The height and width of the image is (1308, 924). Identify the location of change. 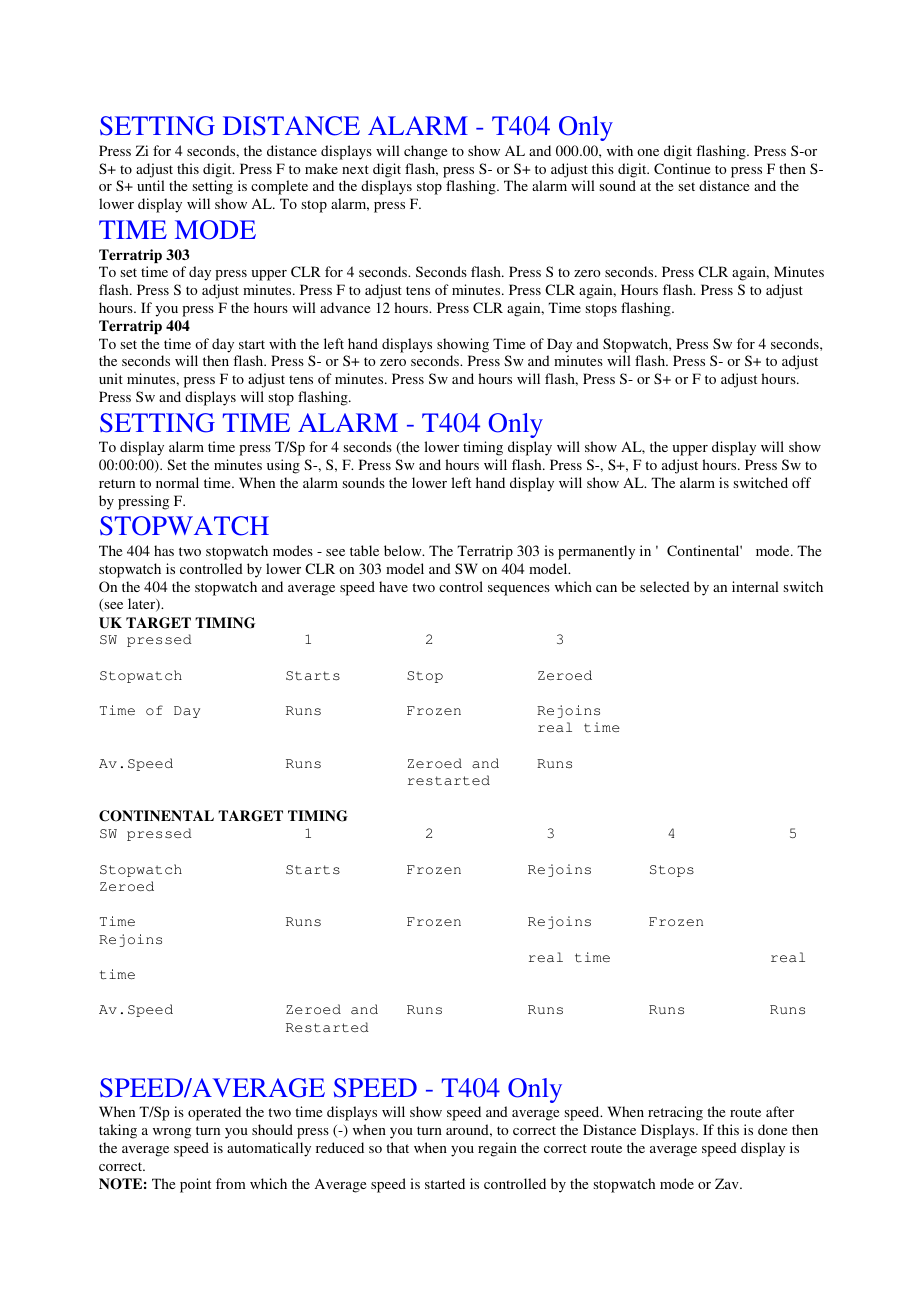
(425, 152).
